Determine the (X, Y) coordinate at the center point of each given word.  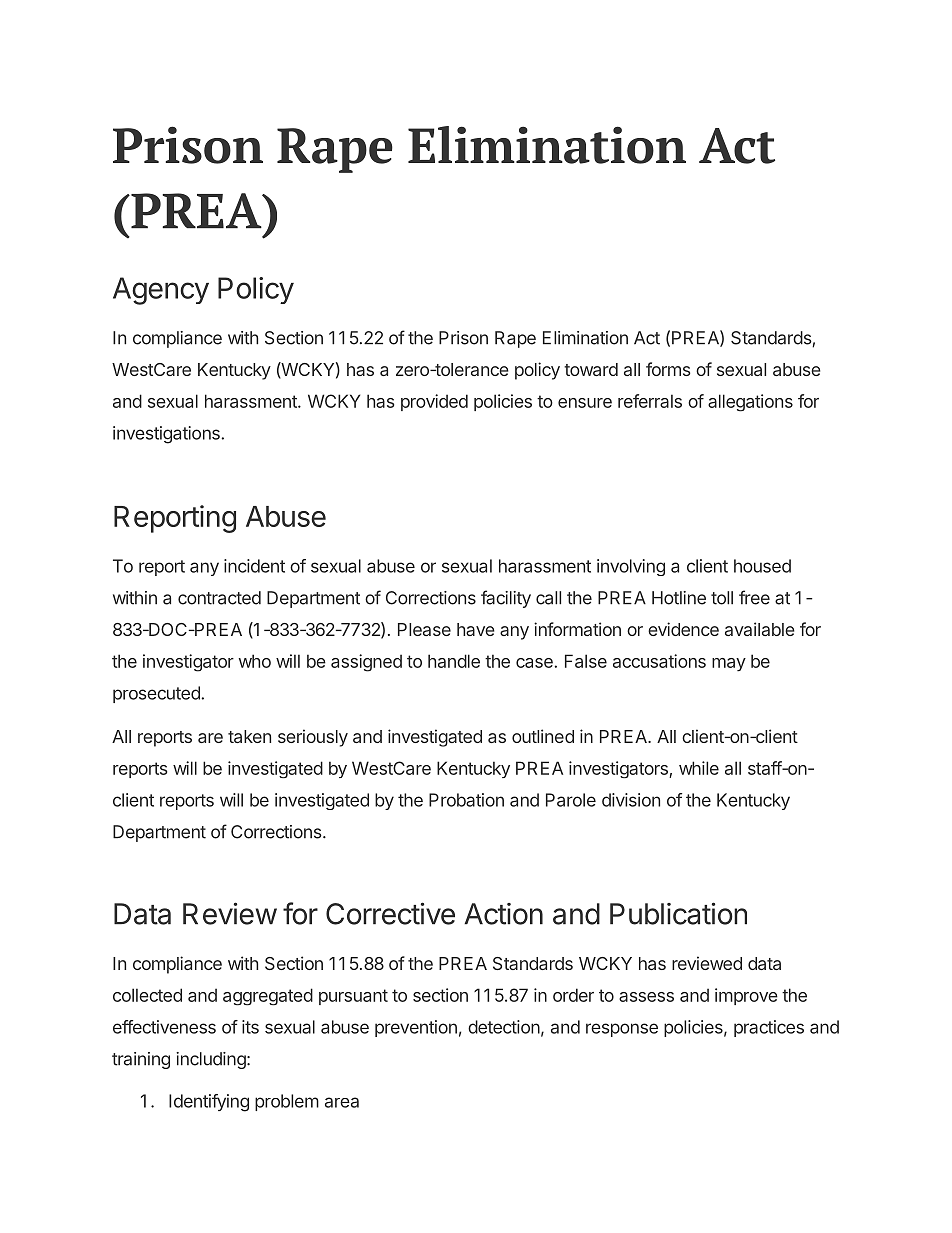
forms (668, 369)
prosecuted (157, 694)
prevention (416, 1028)
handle (454, 661)
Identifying (209, 1103)
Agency (161, 291)
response (622, 1030)
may (729, 665)
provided (434, 402)
